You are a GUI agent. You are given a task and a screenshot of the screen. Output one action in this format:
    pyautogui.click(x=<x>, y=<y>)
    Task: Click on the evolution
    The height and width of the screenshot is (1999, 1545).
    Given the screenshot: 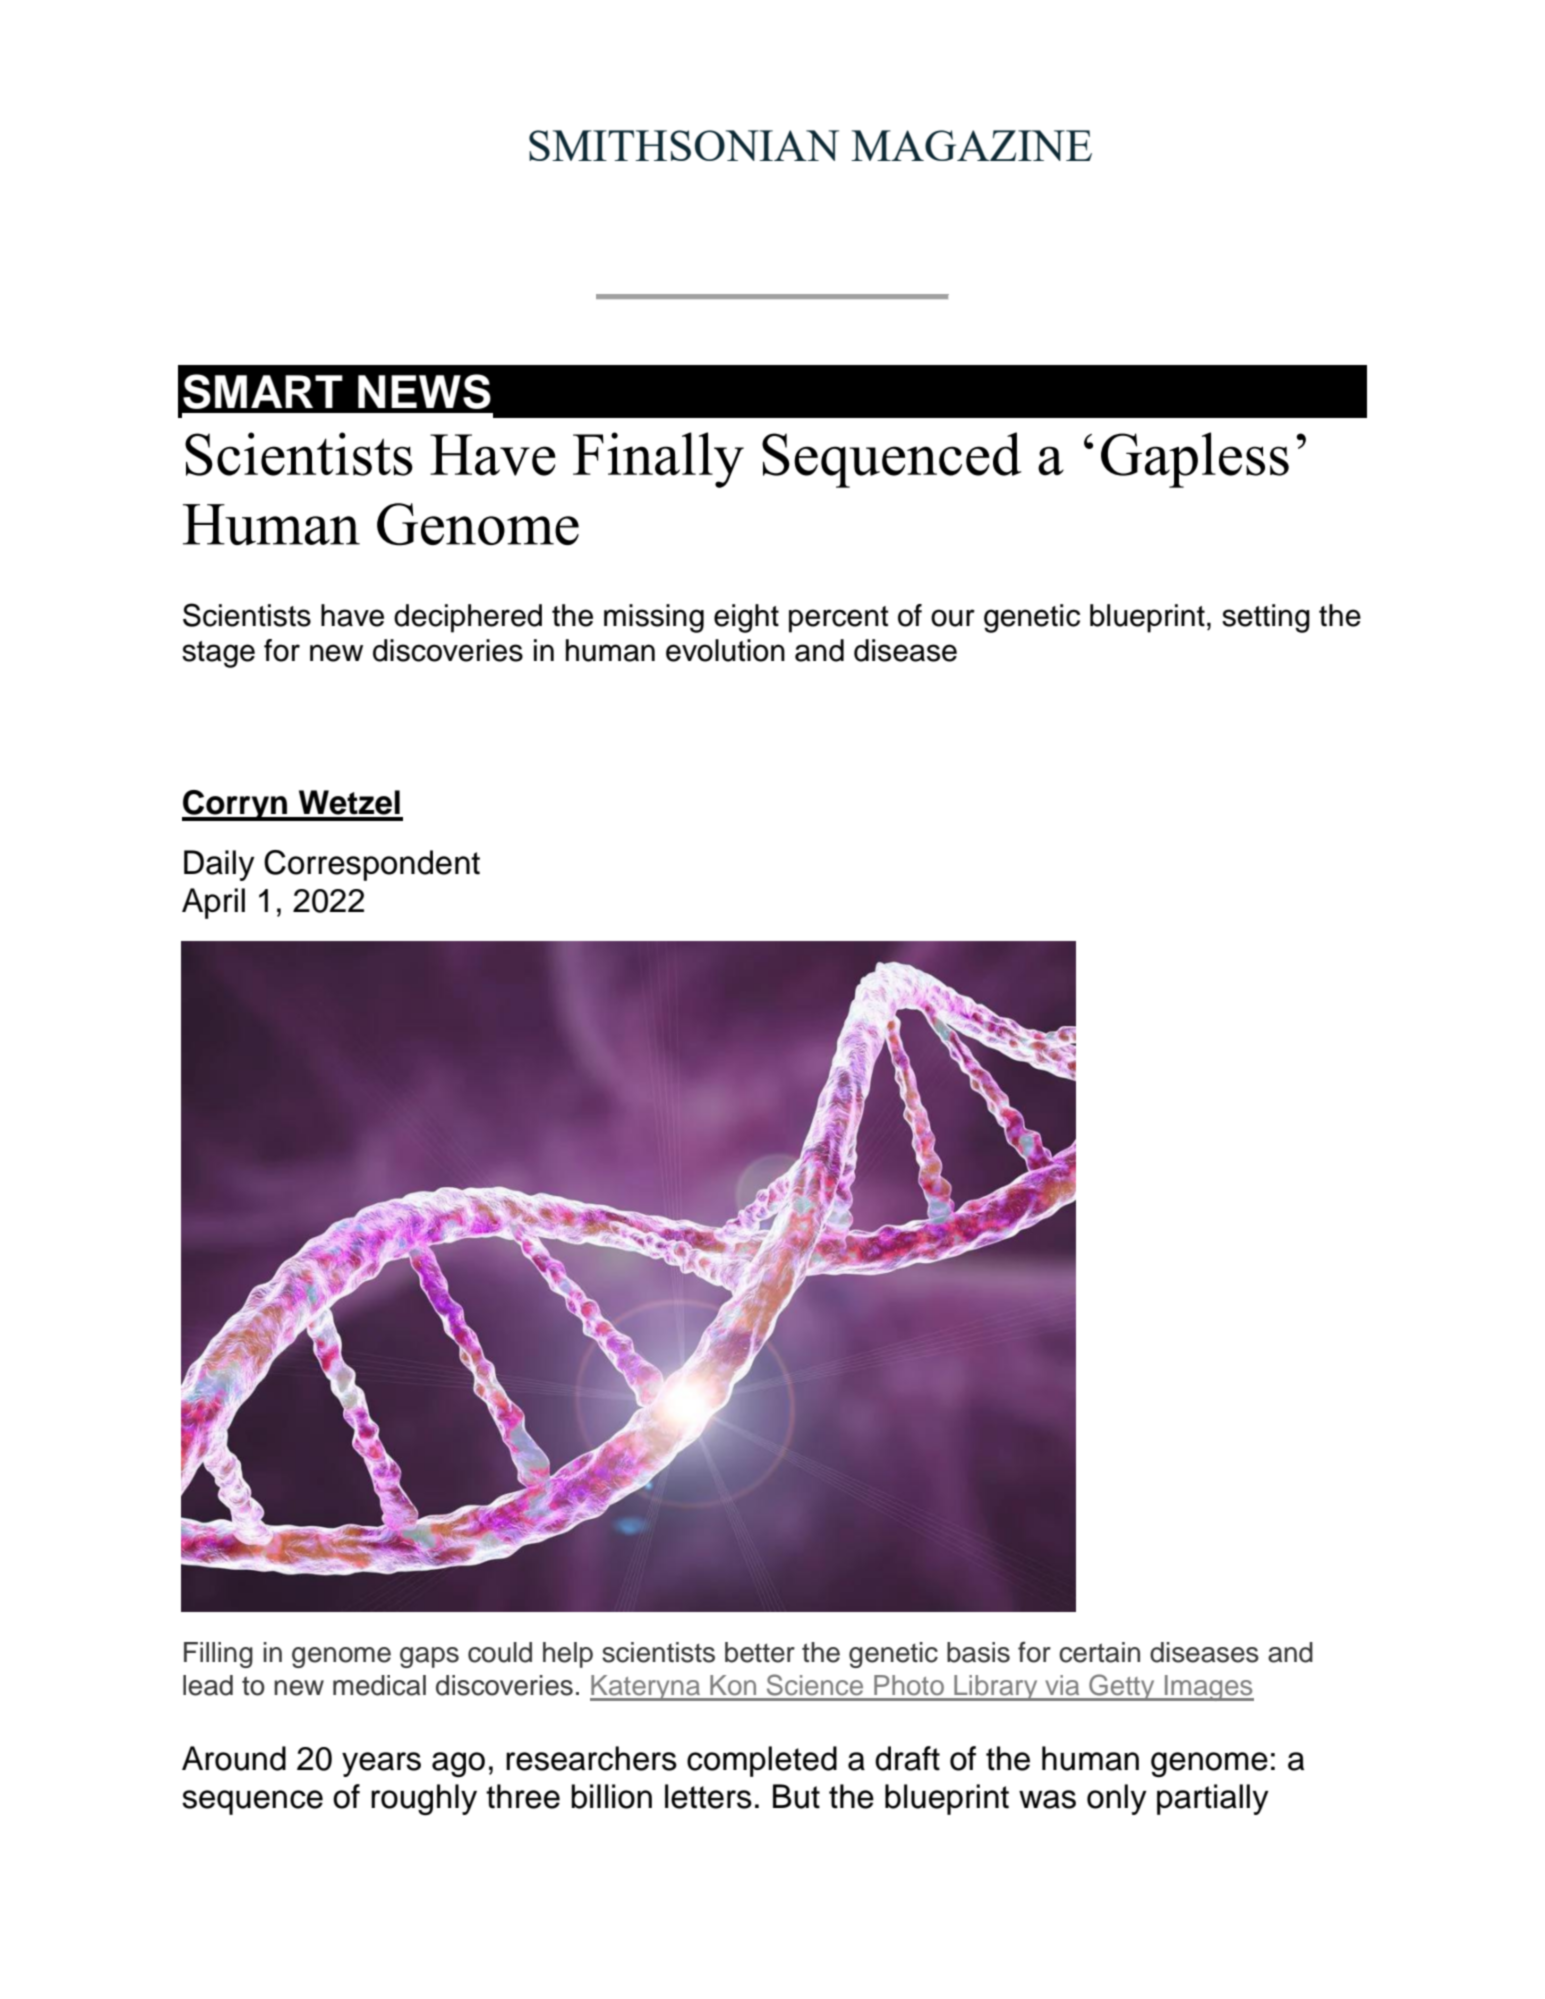 What is the action you would take?
    pyautogui.click(x=725, y=650)
